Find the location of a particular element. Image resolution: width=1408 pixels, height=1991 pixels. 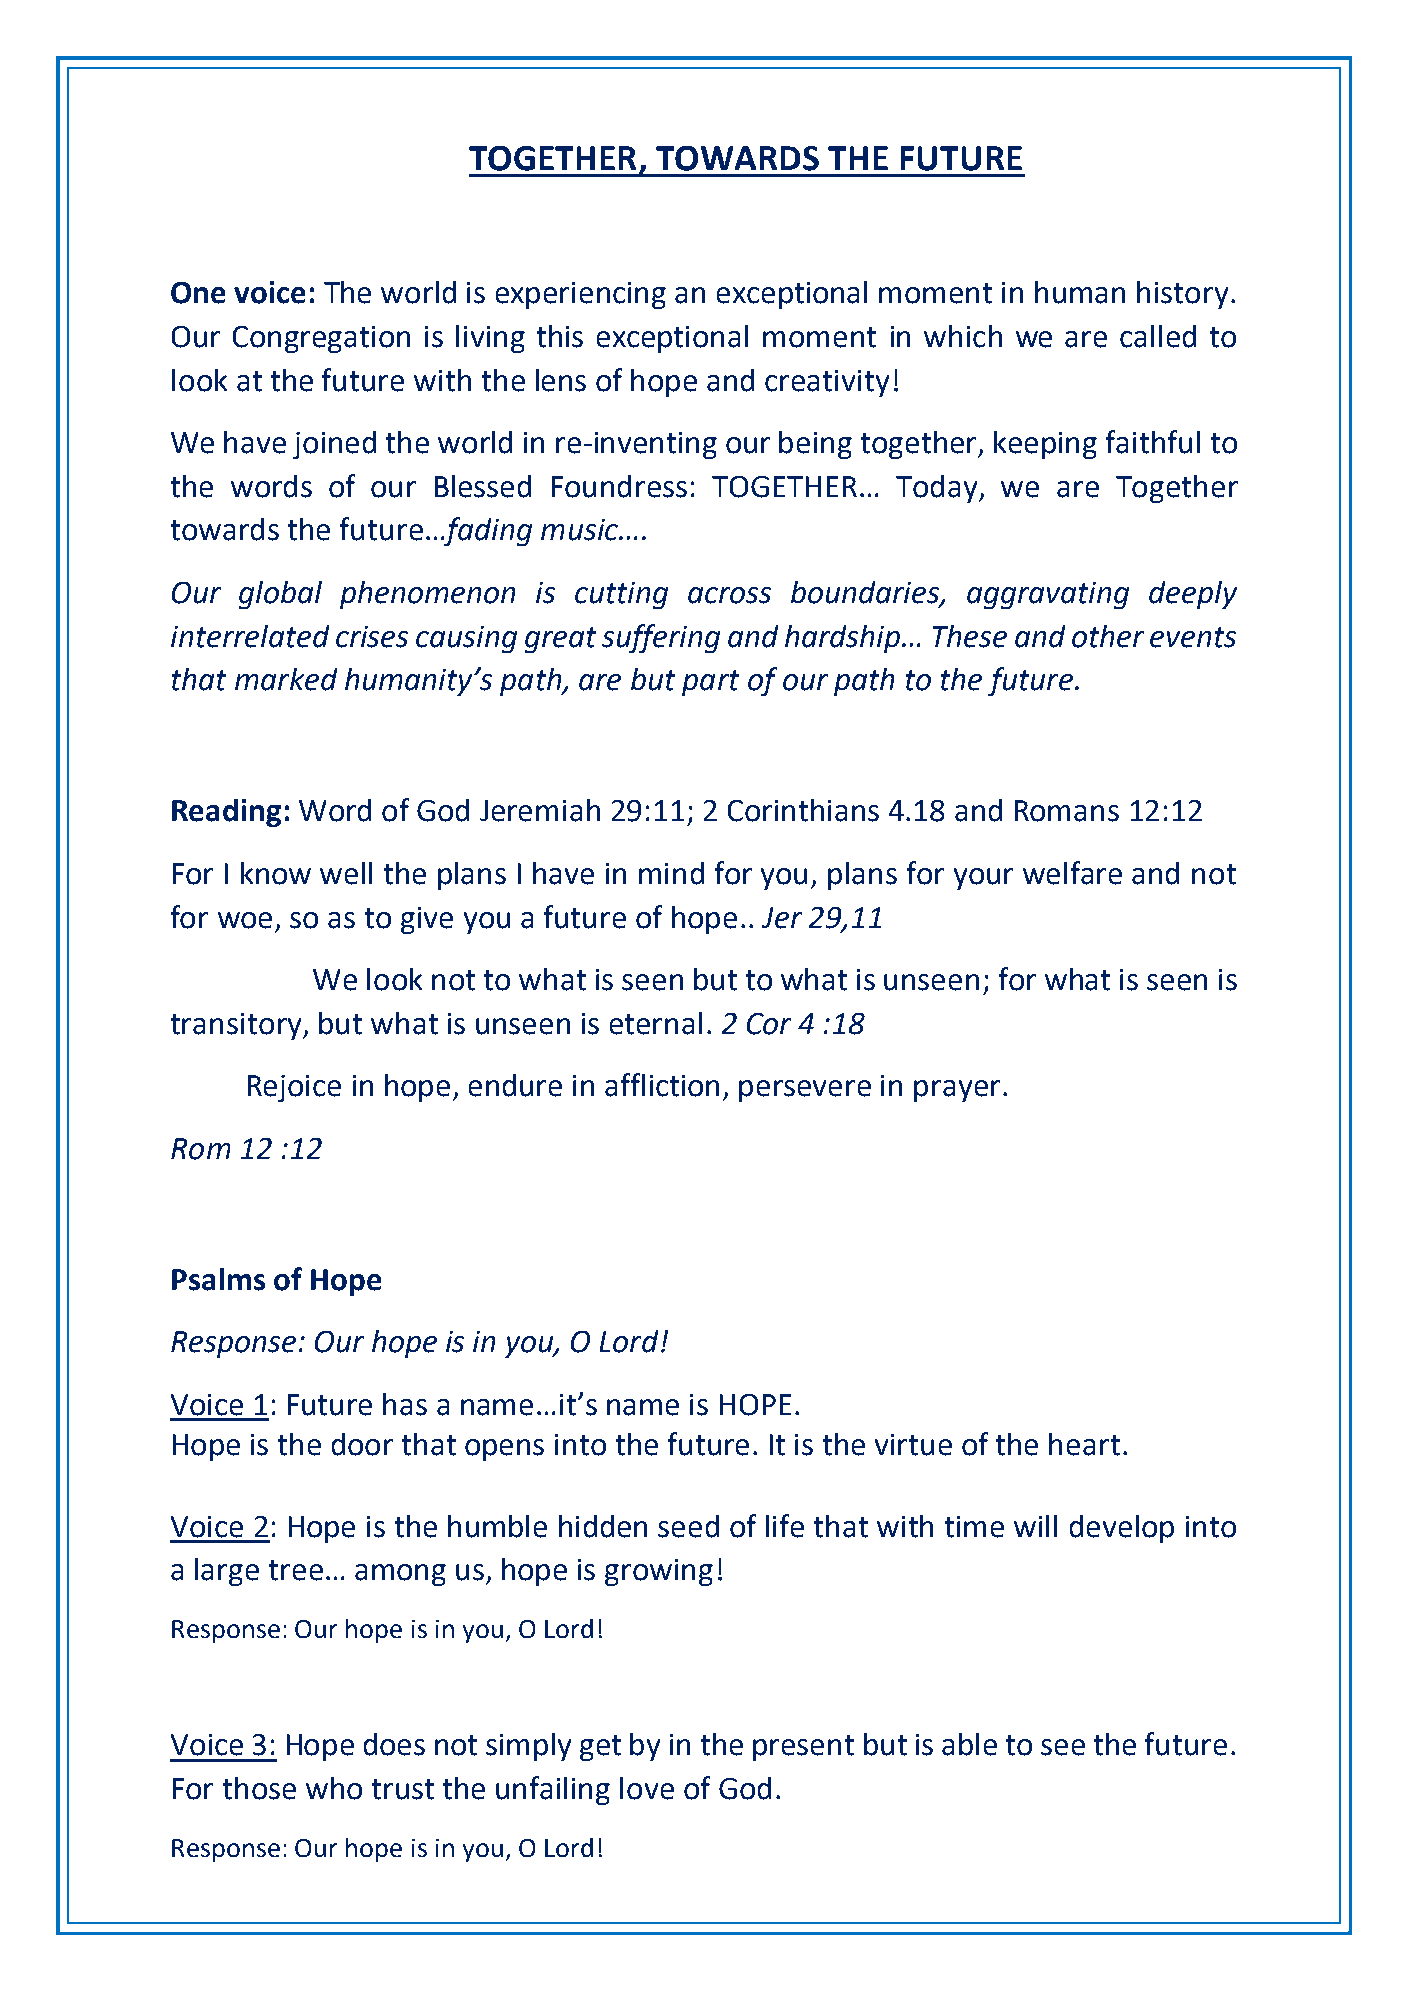

Congregation is located at coordinates (321, 339).
